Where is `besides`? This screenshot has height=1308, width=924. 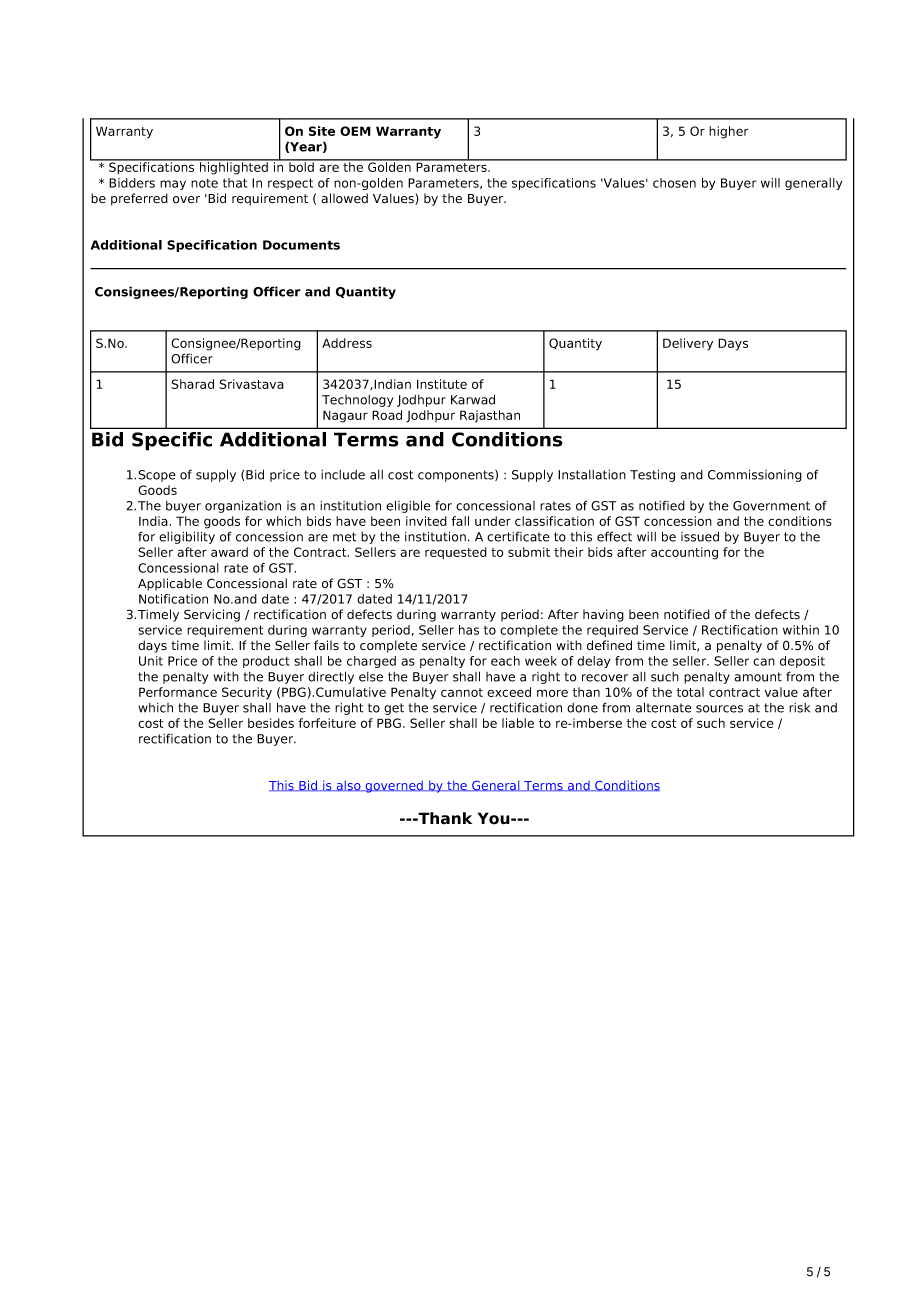 besides is located at coordinates (271, 723).
